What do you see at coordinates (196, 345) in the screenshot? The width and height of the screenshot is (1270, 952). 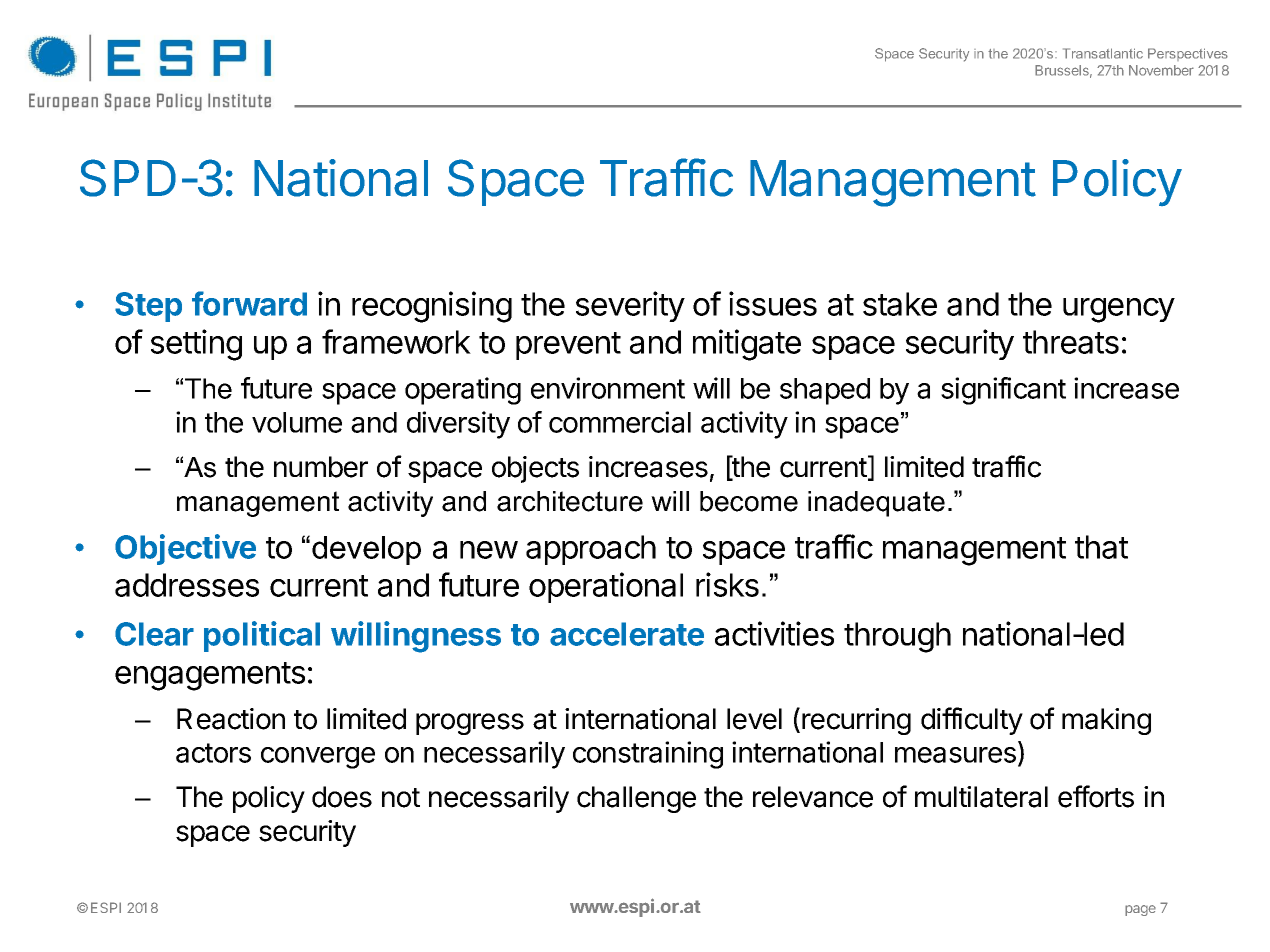 I see `setting` at bounding box center [196, 345].
